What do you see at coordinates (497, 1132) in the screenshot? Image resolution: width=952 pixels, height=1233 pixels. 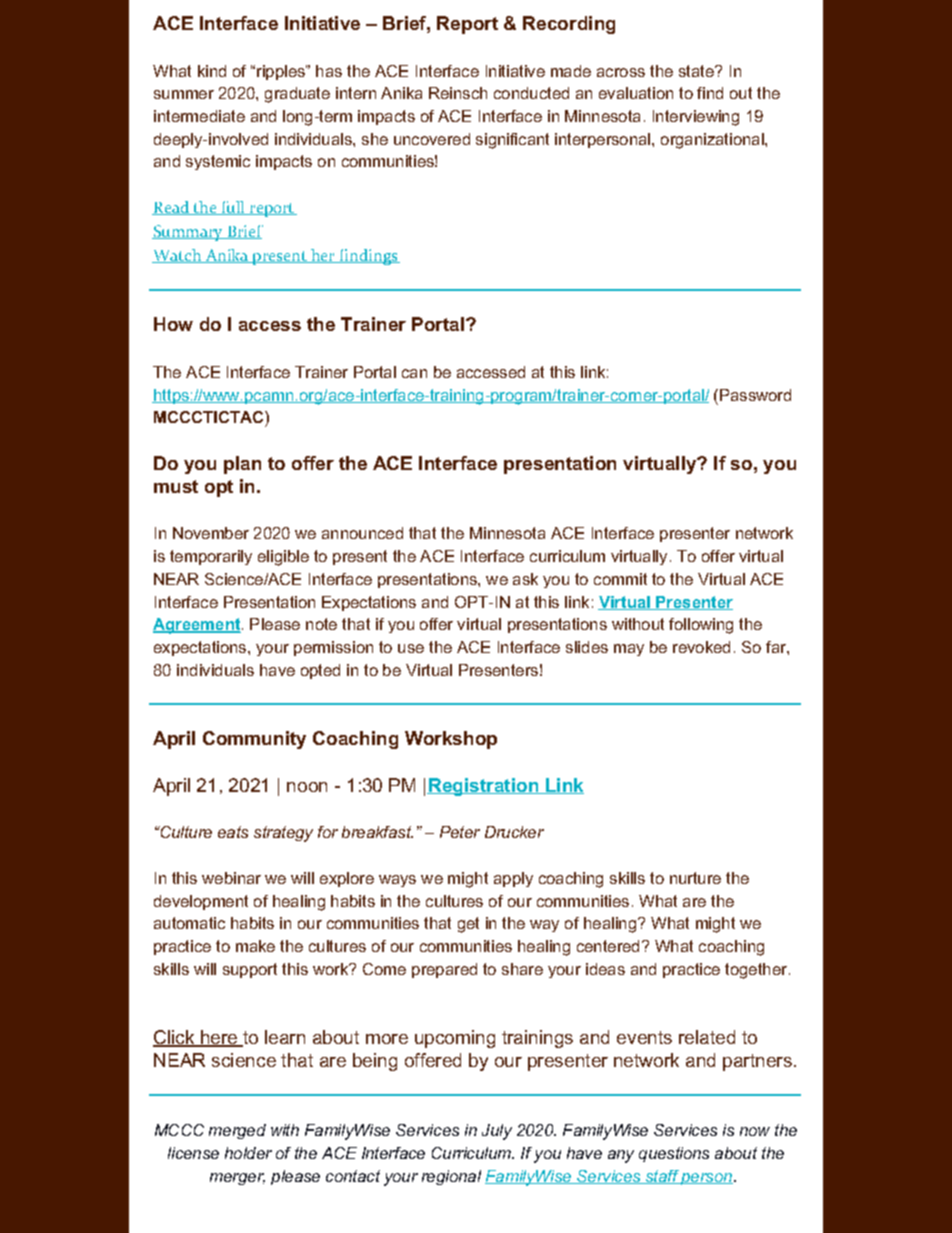 I see `July` at bounding box center [497, 1132].
